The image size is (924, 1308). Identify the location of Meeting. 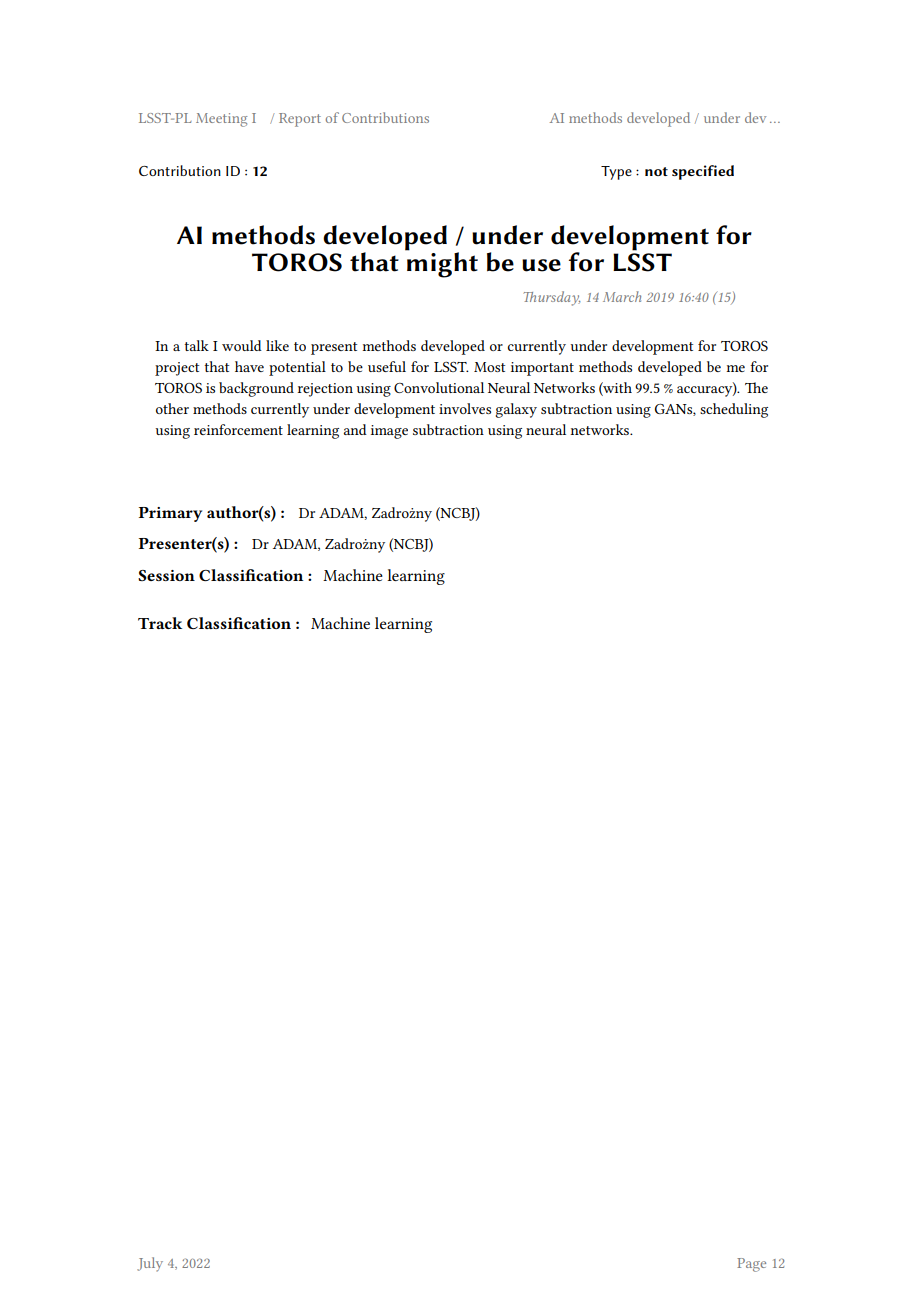
(221, 120).
